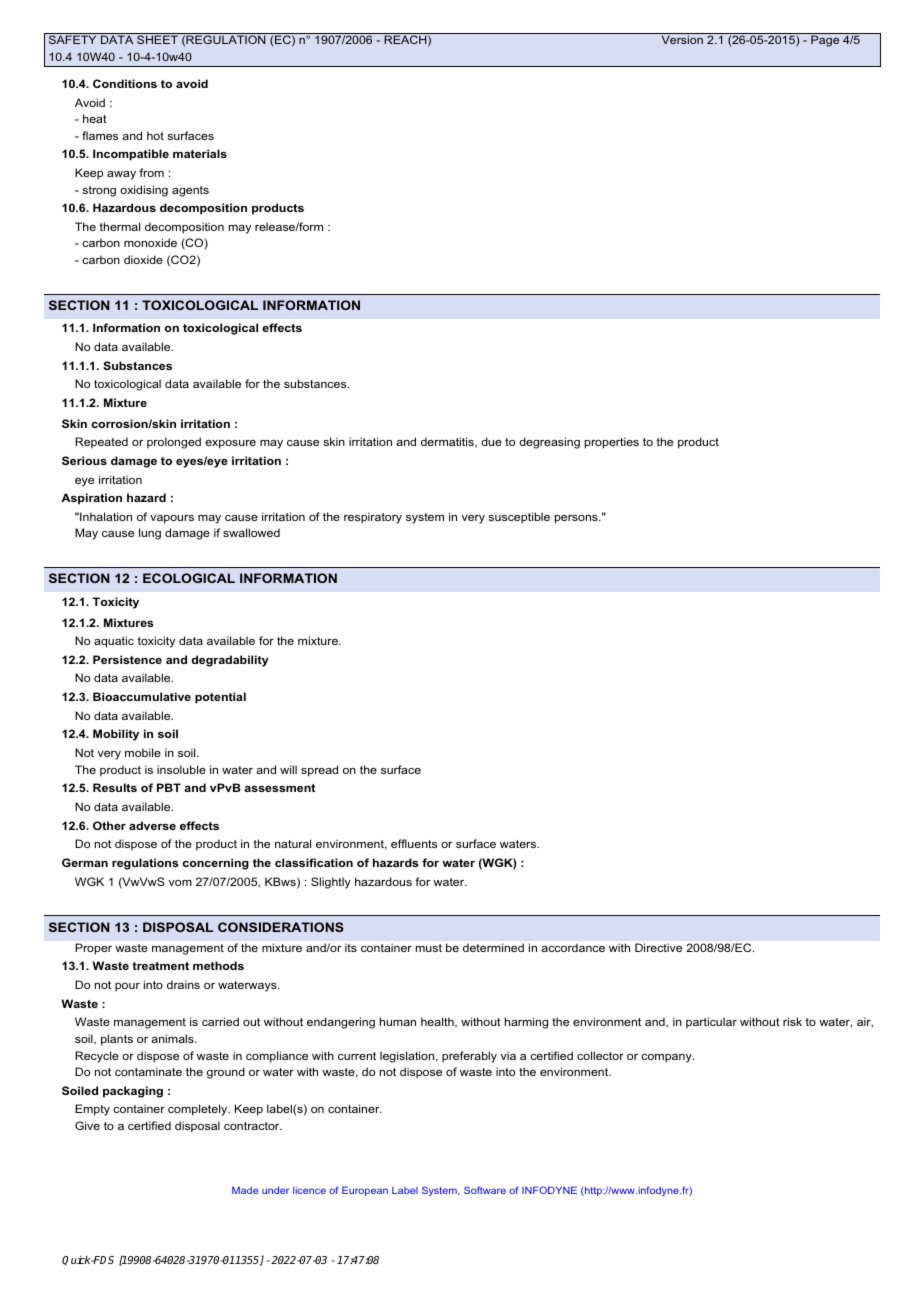 Image resolution: width=924 pixels, height=1308 pixels. What do you see at coordinates (825, 41) in the document?
I see `Page` at bounding box center [825, 41].
